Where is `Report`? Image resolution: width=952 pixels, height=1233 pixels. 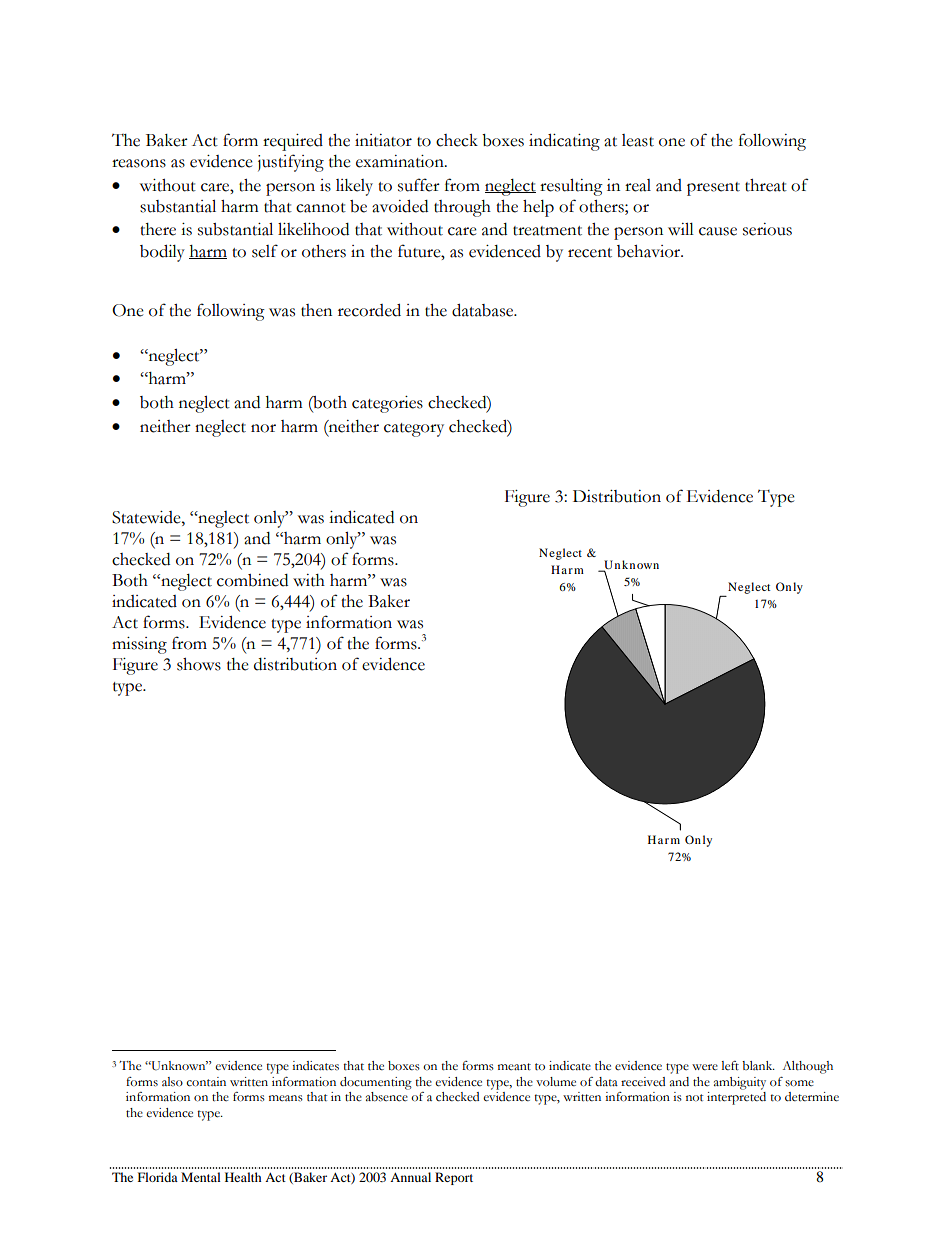
Report is located at coordinates (454, 1178).
